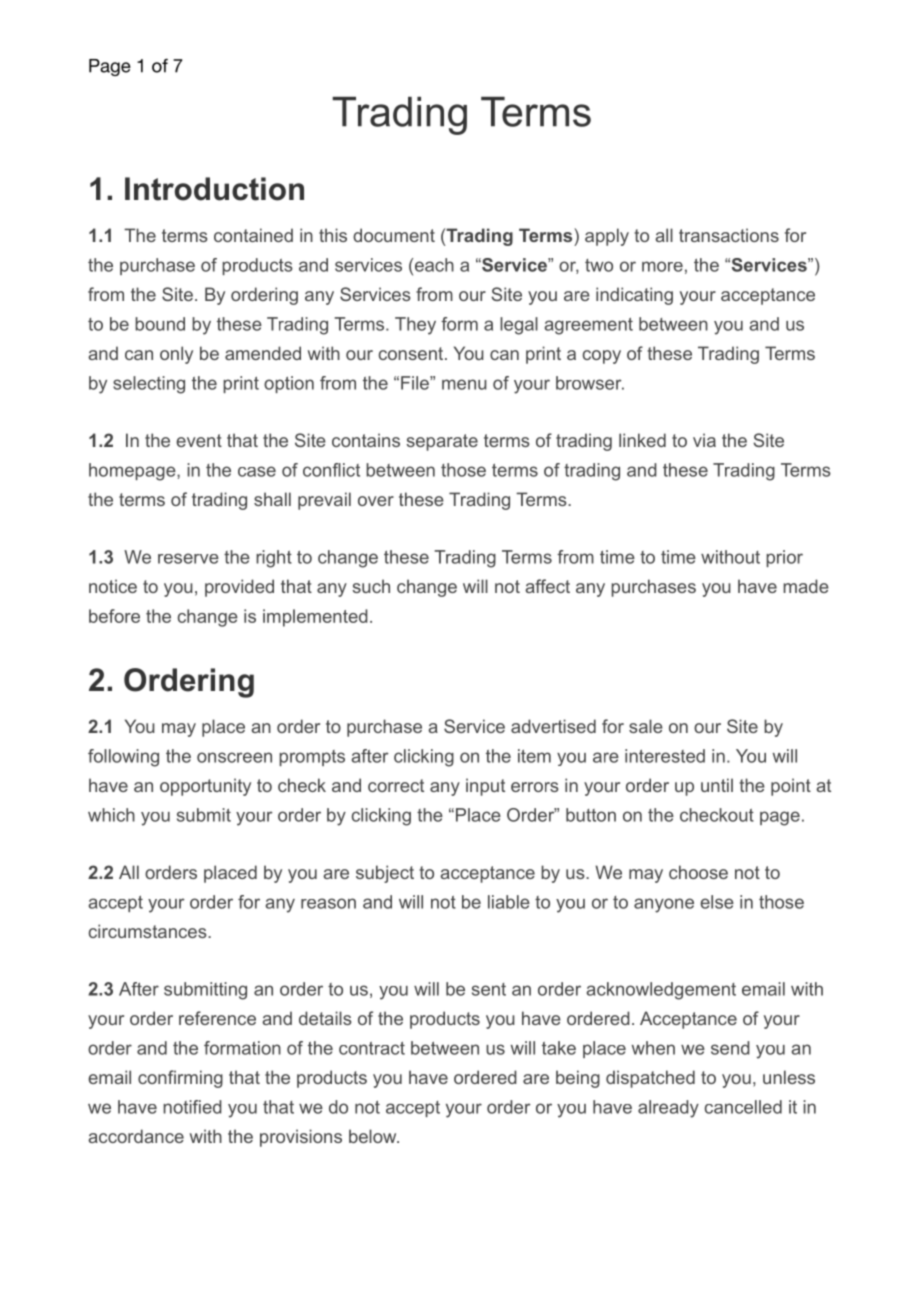 The image size is (924, 1308). I want to click on Introduction, so click(214, 189).
